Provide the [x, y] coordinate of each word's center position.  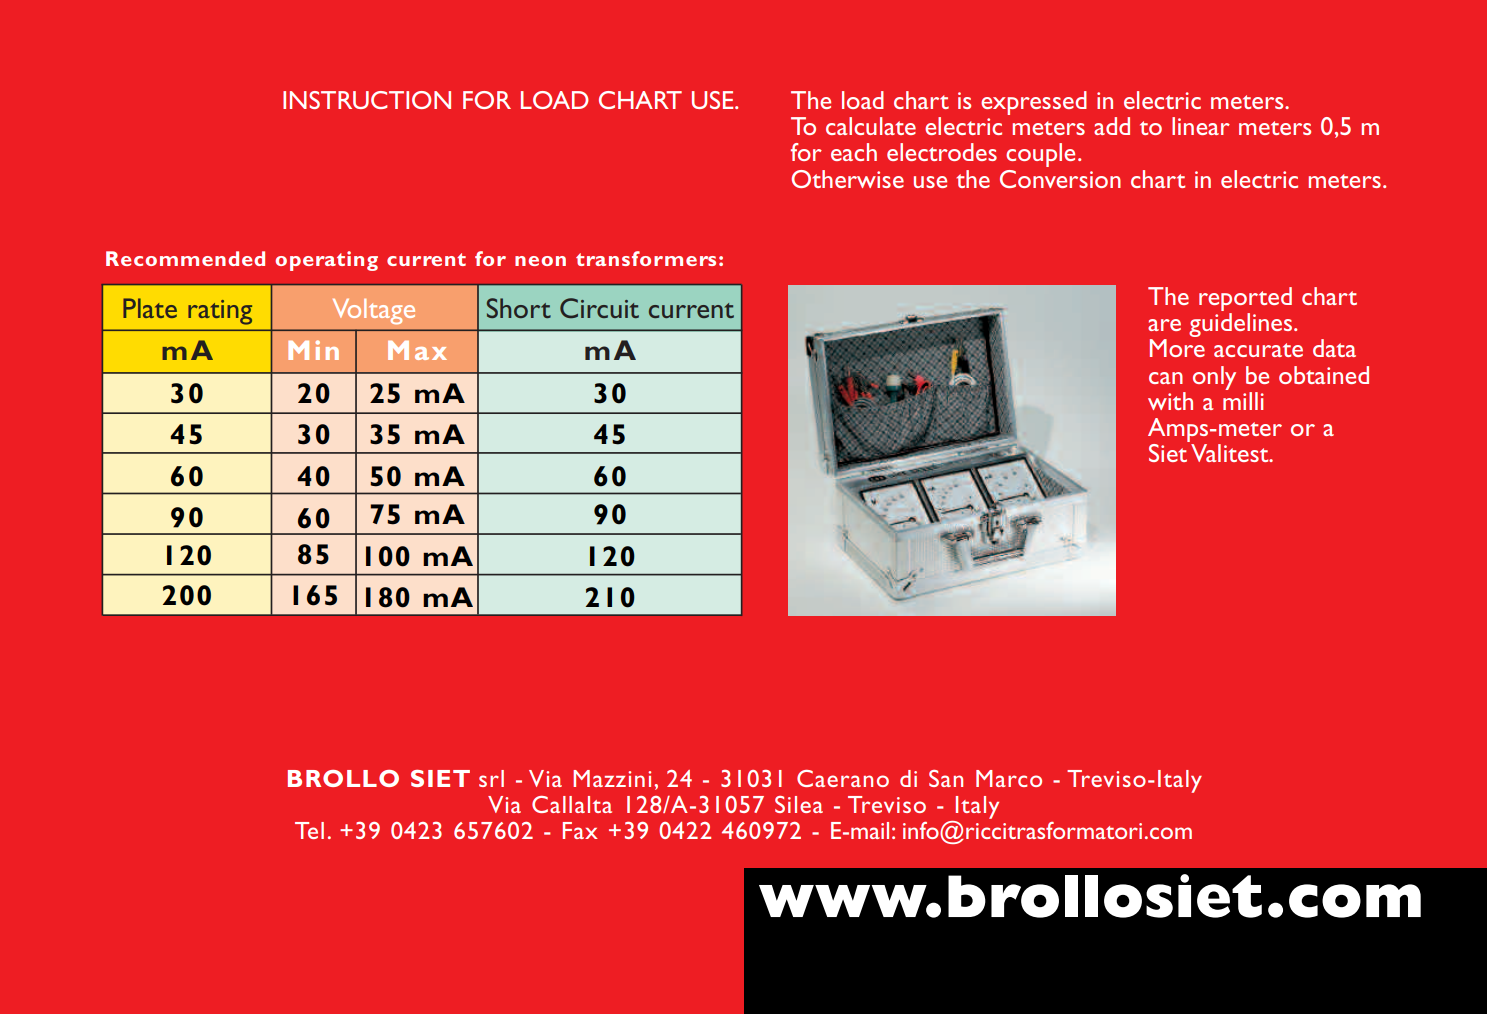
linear [1201, 126]
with [1170, 401]
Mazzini [612, 778]
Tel [309, 830]
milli [1243, 401]
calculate [871, 126]
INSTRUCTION [367, 100]
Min [313, 350]
